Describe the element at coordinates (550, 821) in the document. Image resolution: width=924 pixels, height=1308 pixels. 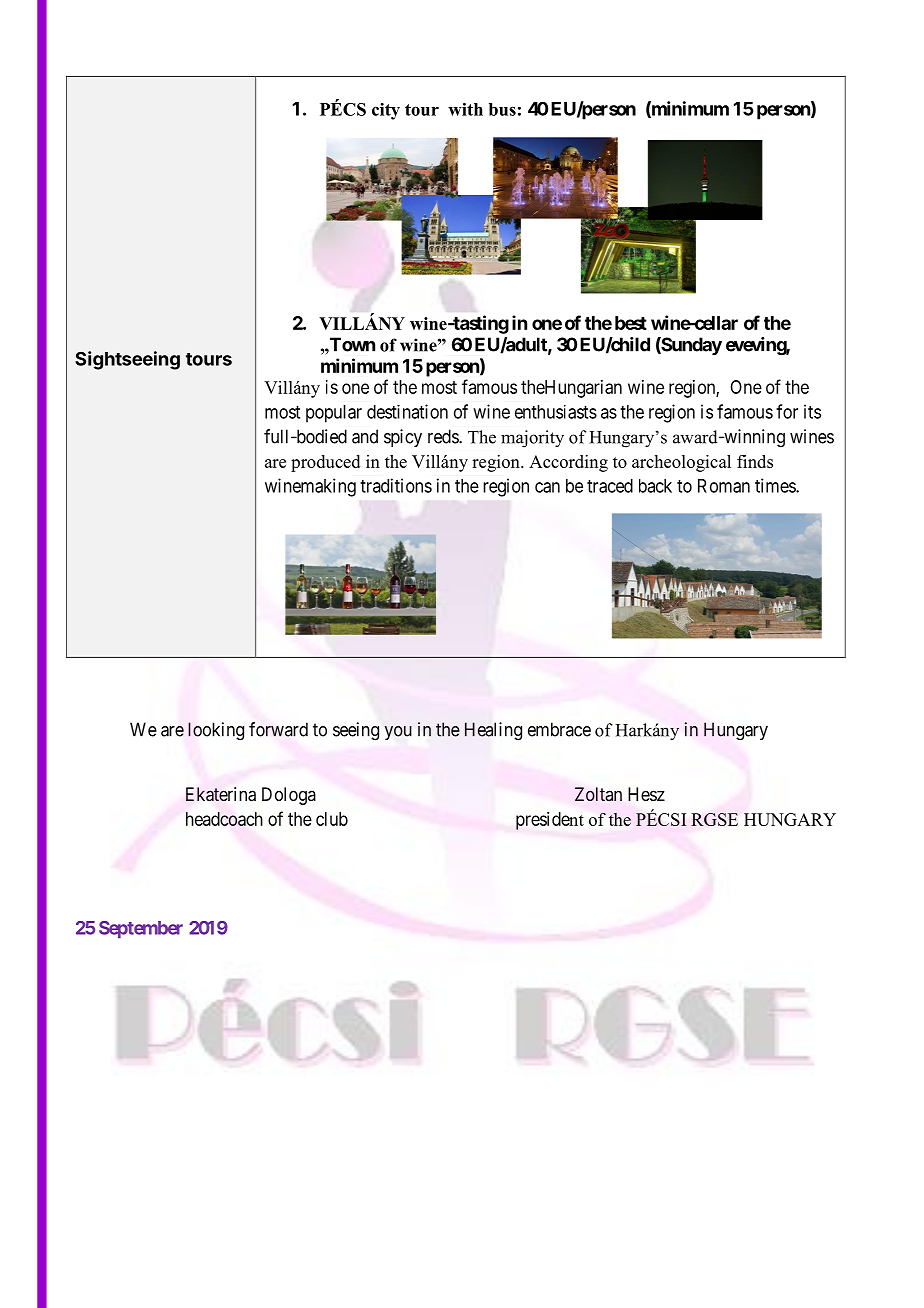
I see `president` at that location.
